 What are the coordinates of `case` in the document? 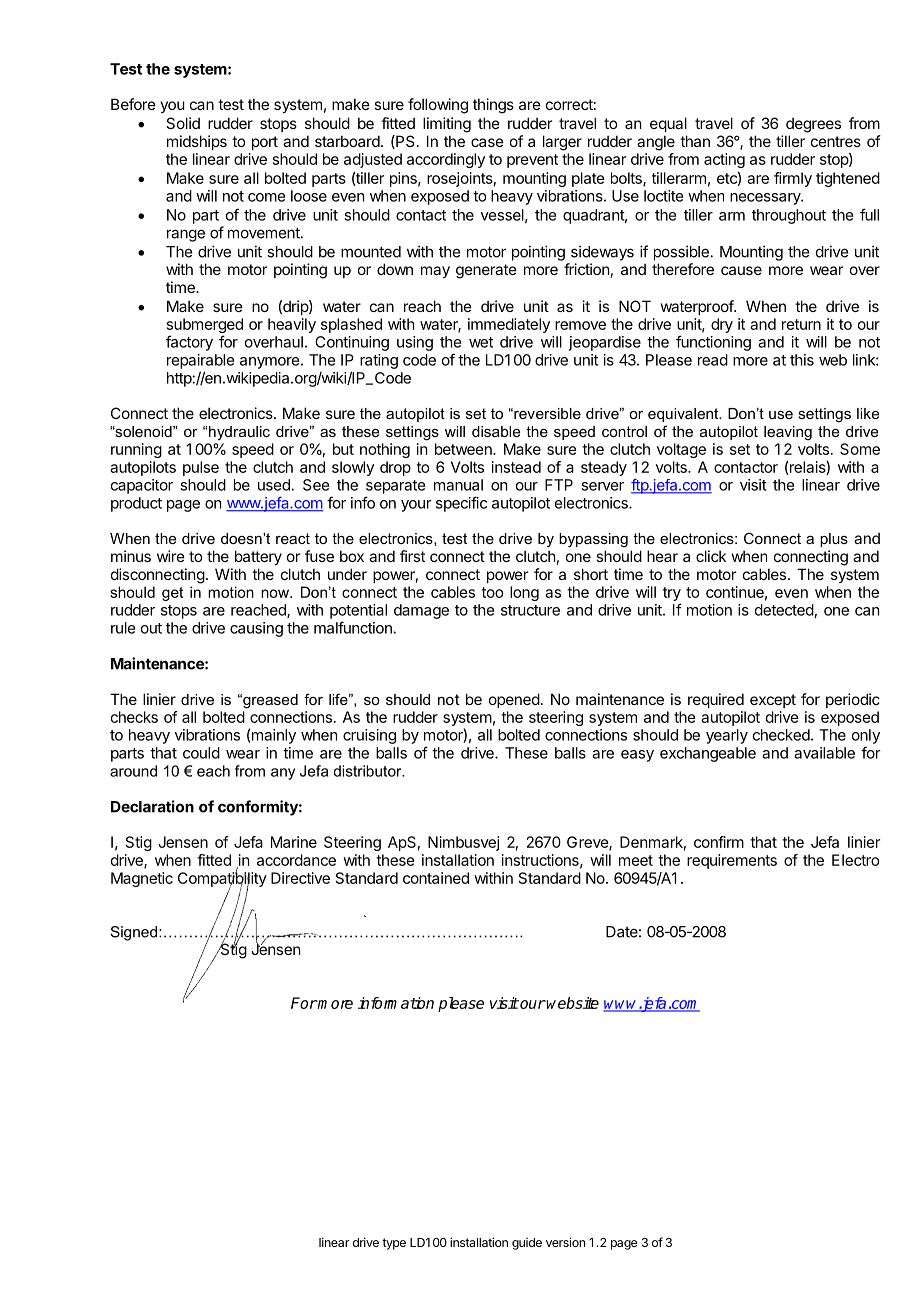 It's located at (487, 142).
